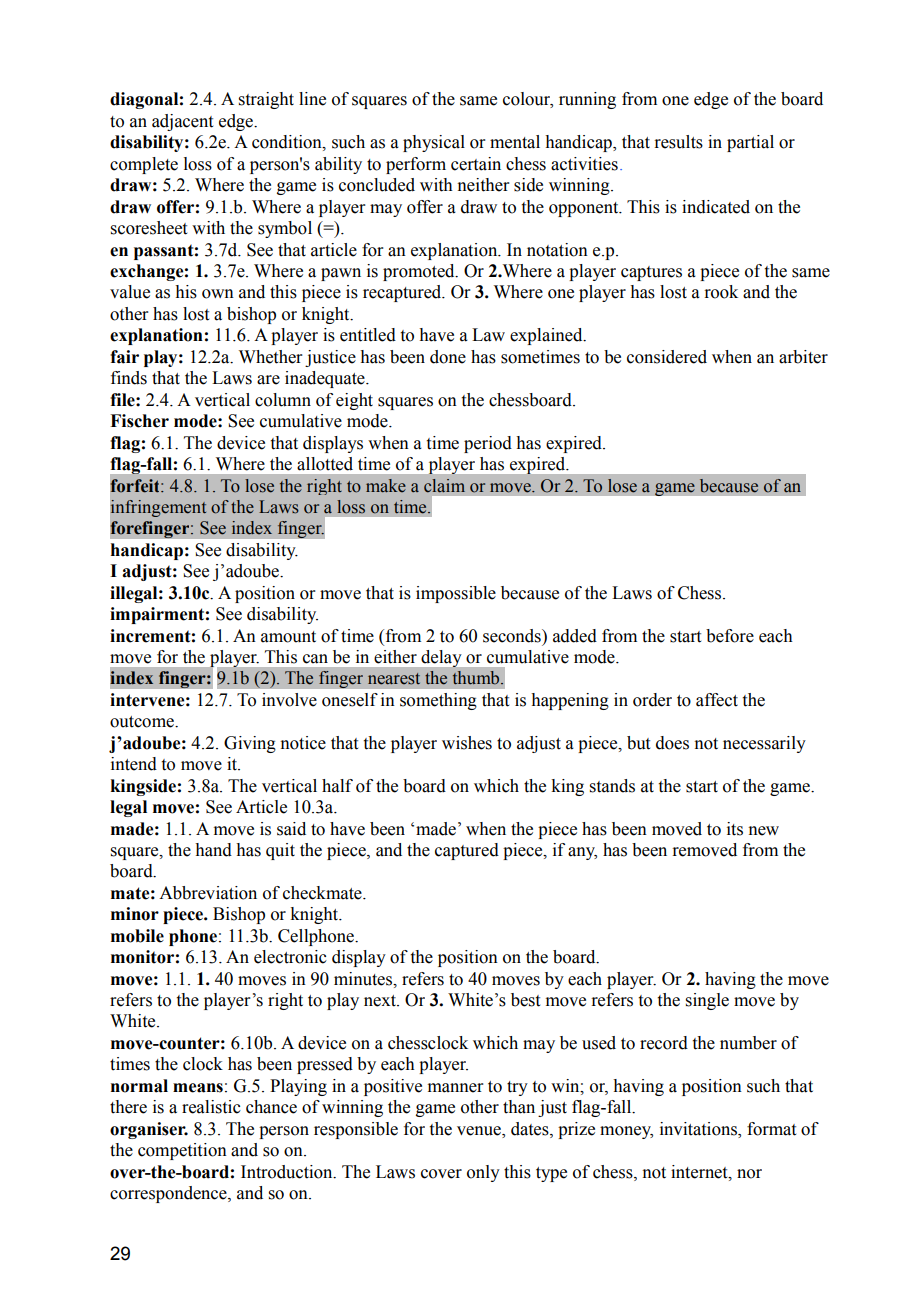  Describe the element at coordinates (288, 637) in the image. I see `amount` at that location.
